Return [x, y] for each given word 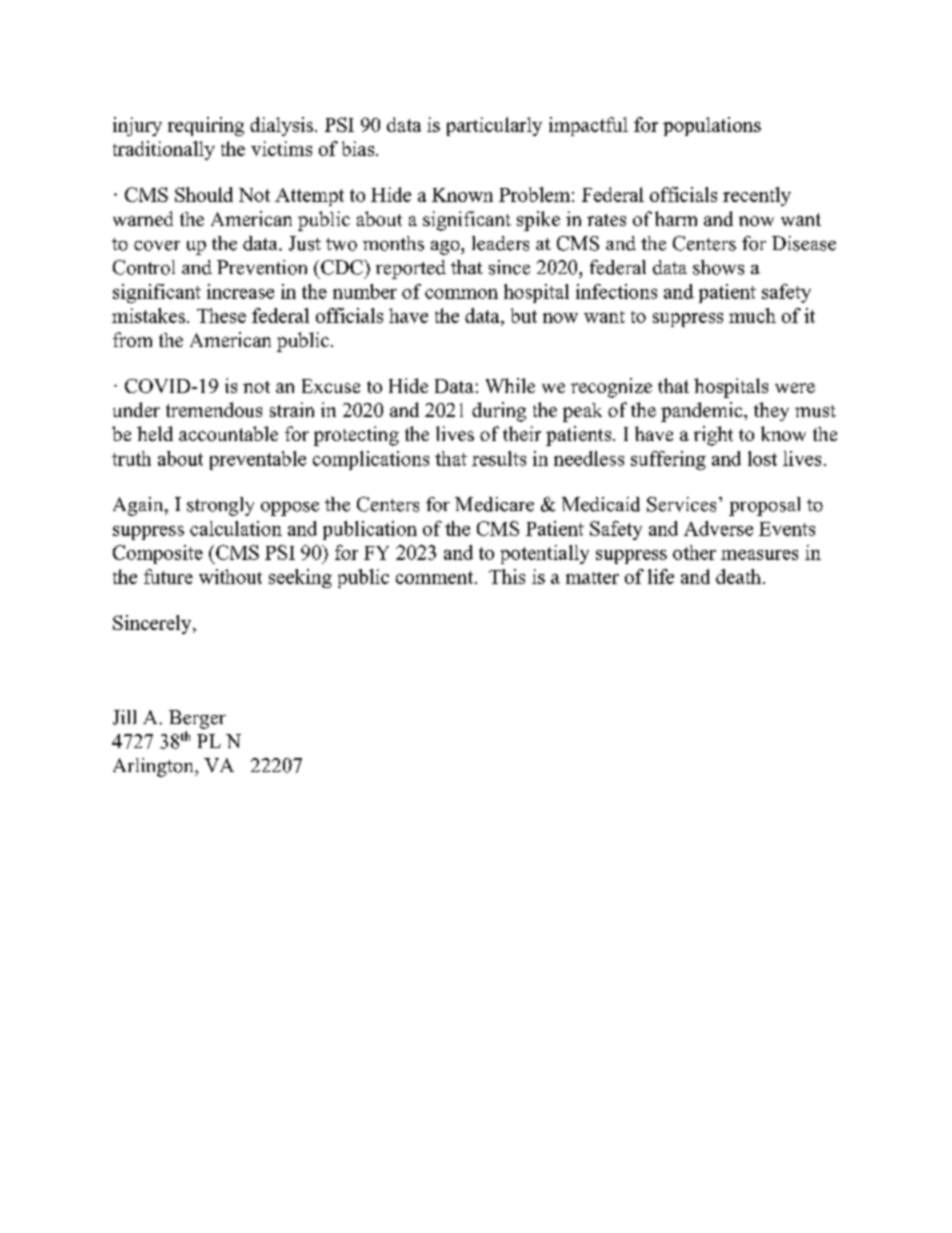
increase [240, 291]
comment [436, 577]
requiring [206, 126]
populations [712, 126]
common [461, 294]
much [752, 315]
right [713, 436]
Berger [197, 719]
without [230, 576]
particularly [494, 126]
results [499, 458]
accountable [228, 433]
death [738, 576]
